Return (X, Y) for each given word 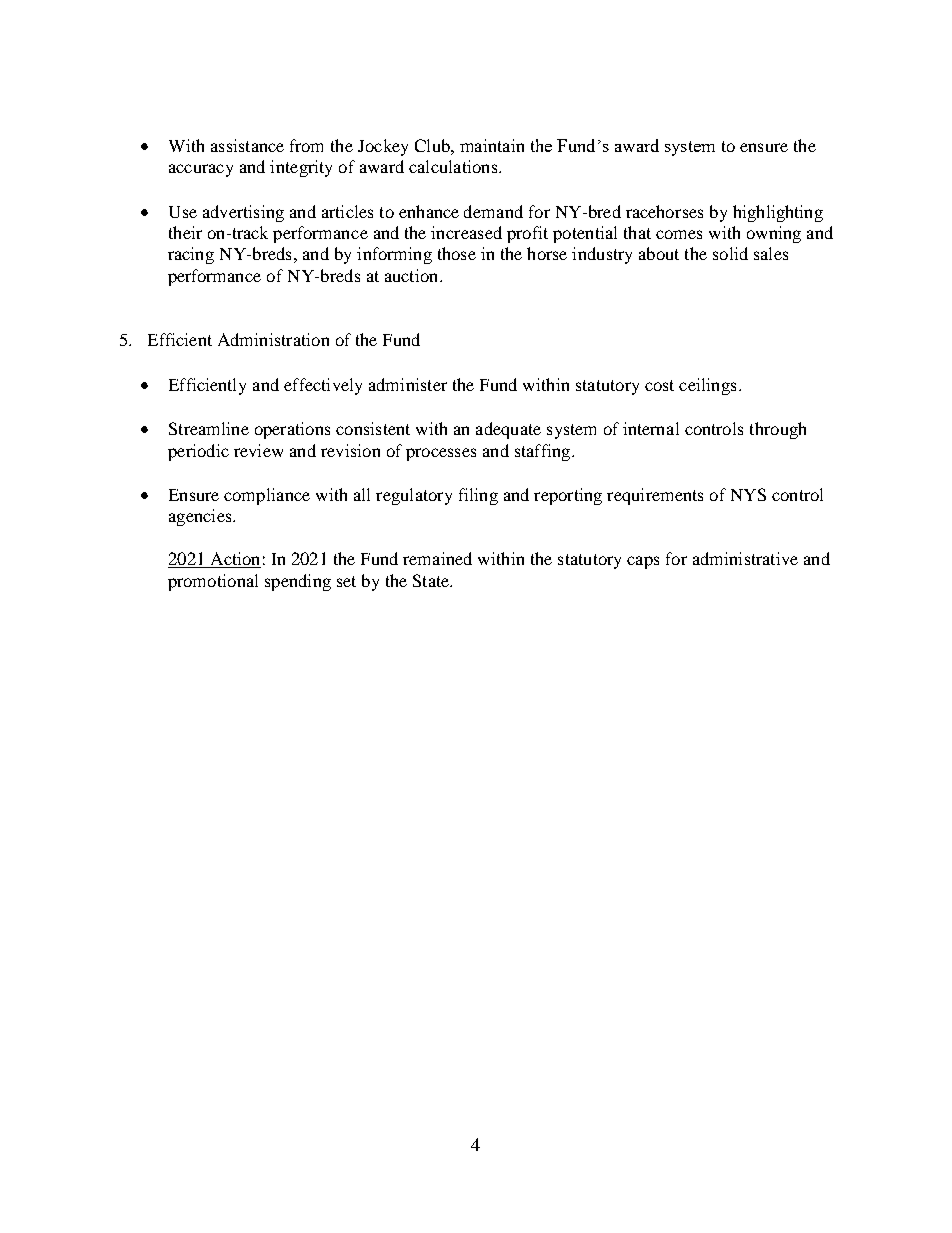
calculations (454, 166)
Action (234, 560)
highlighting (778, 213)
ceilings (707, 386)
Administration (273, 339)
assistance (247, 145)
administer (408, 384)
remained (437, 558)
